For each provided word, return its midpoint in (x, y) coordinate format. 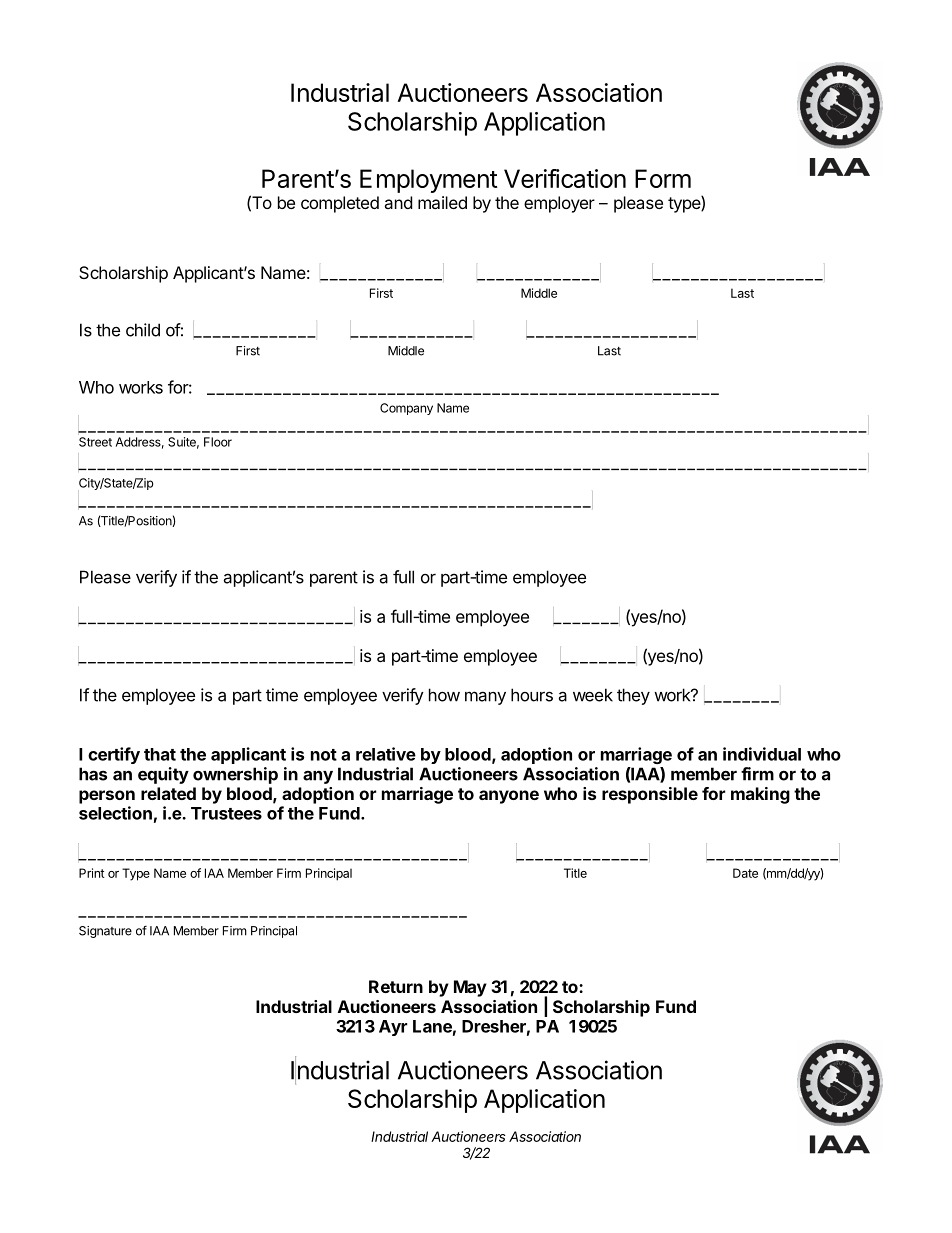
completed (340, 204)
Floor (218, 442)
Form (663, 178)
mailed (442, 202)
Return (396, 986)
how (444, 695)
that (160, 754)
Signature (105, 932)
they (633, 696)
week (593, 695)
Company (406, 409)
